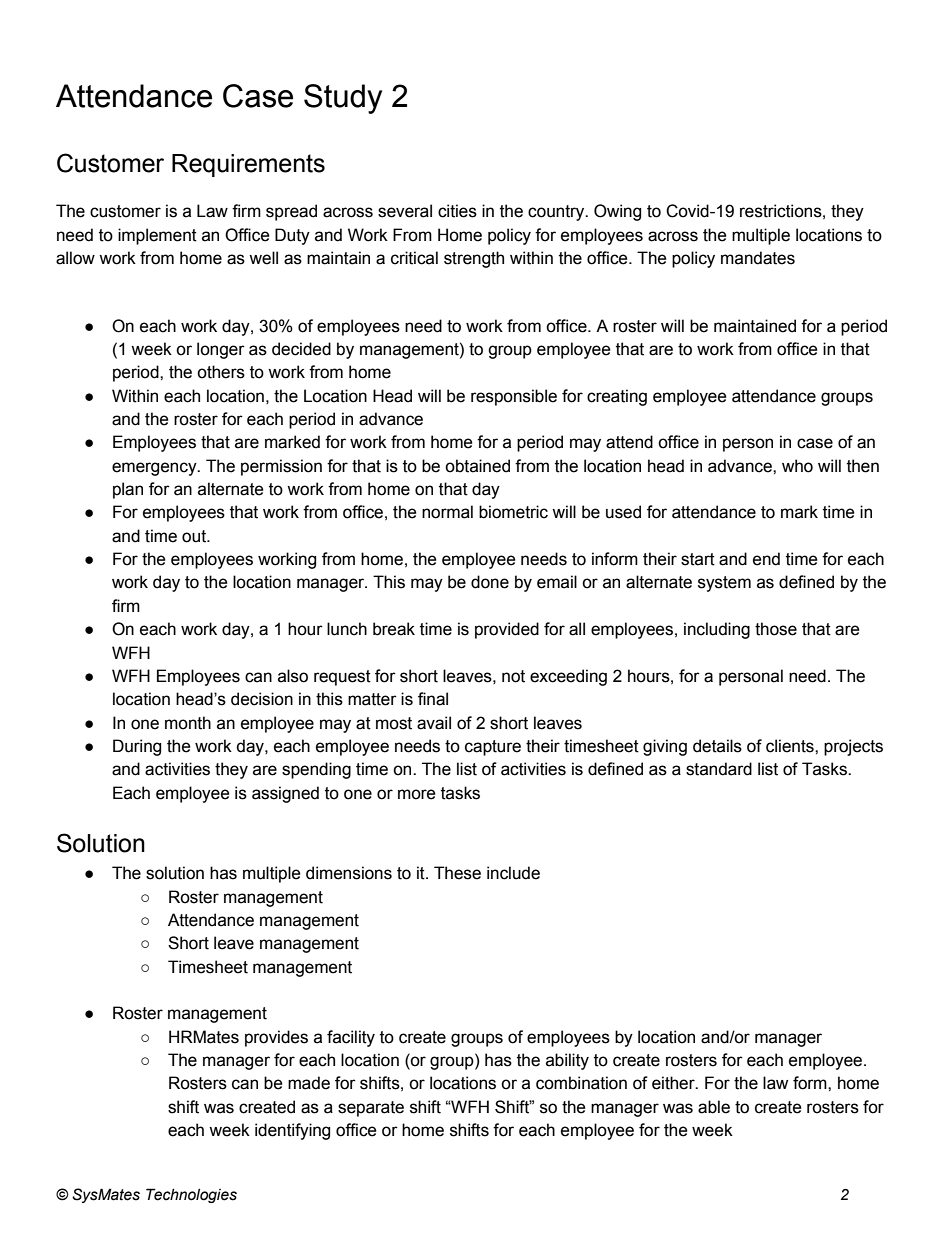 This screenshot has height=1233, width=952. What do you see at coordinates (797, 466) in the screenshot?
I see `who` at bounding box center [797, 466].
